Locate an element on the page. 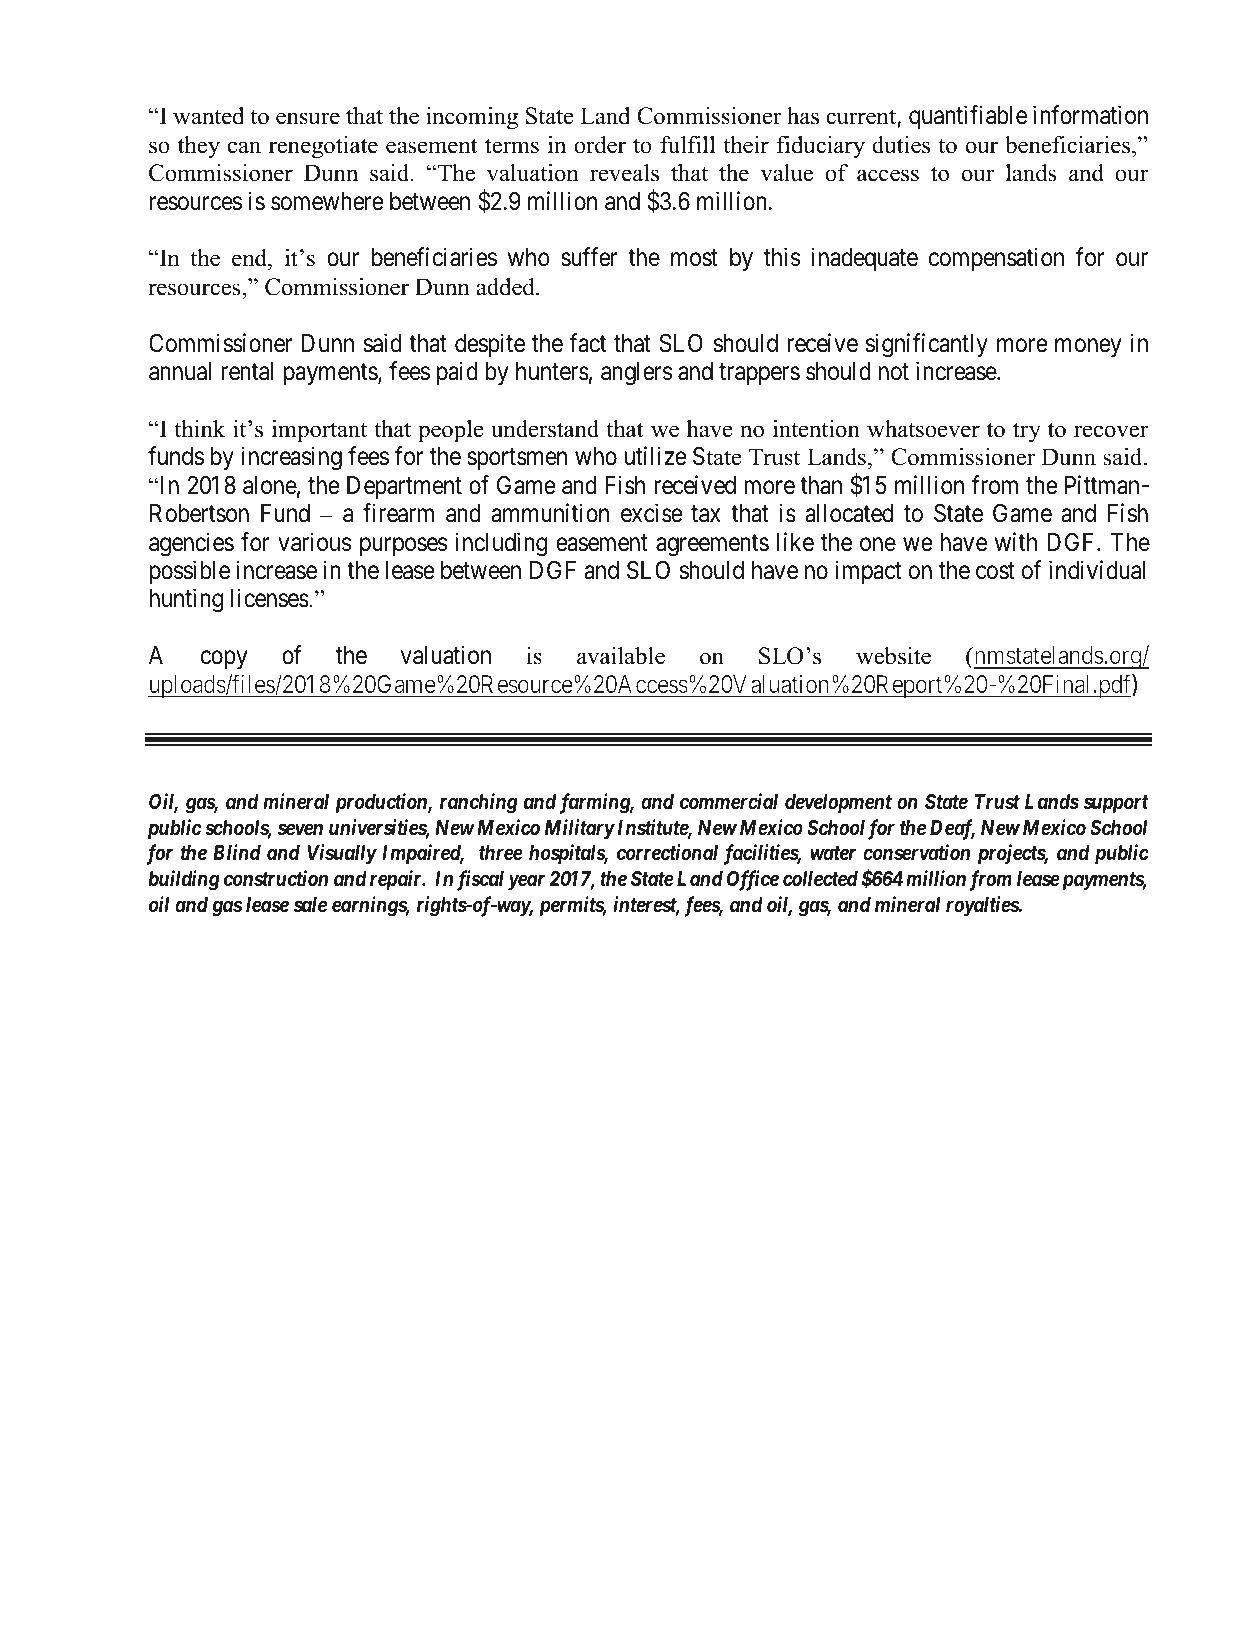 Image resolution: width=1260 pixels, height=1631 pixels. try is located at coordinates (1027, 432).
